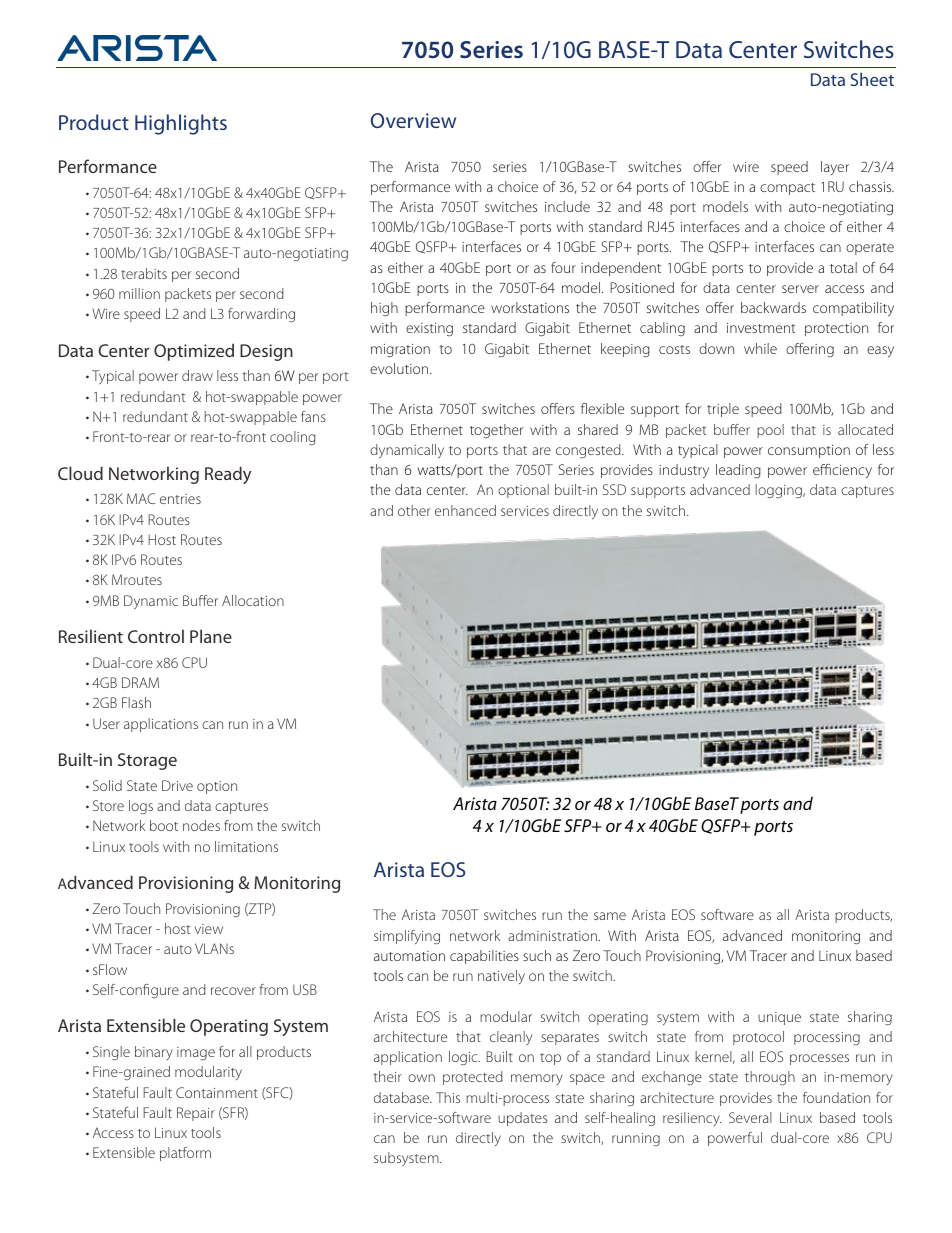 This screenshot has height=1233, width=952. I want to click on include, so click(567, 206).
